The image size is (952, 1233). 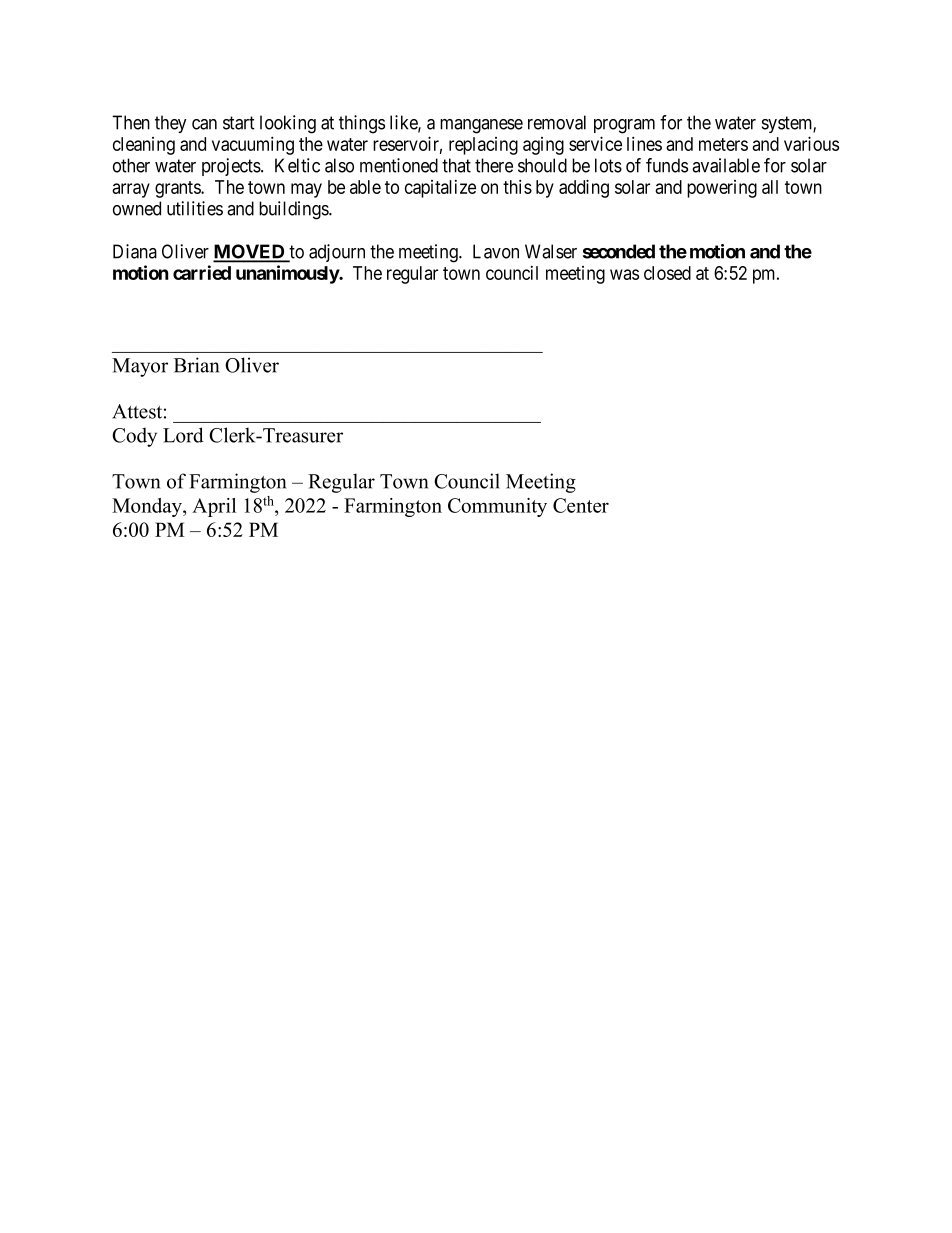 What do you see at coordinates (204, 124) in the screenshot?
I see `can` at bounding box center [204, 124].
